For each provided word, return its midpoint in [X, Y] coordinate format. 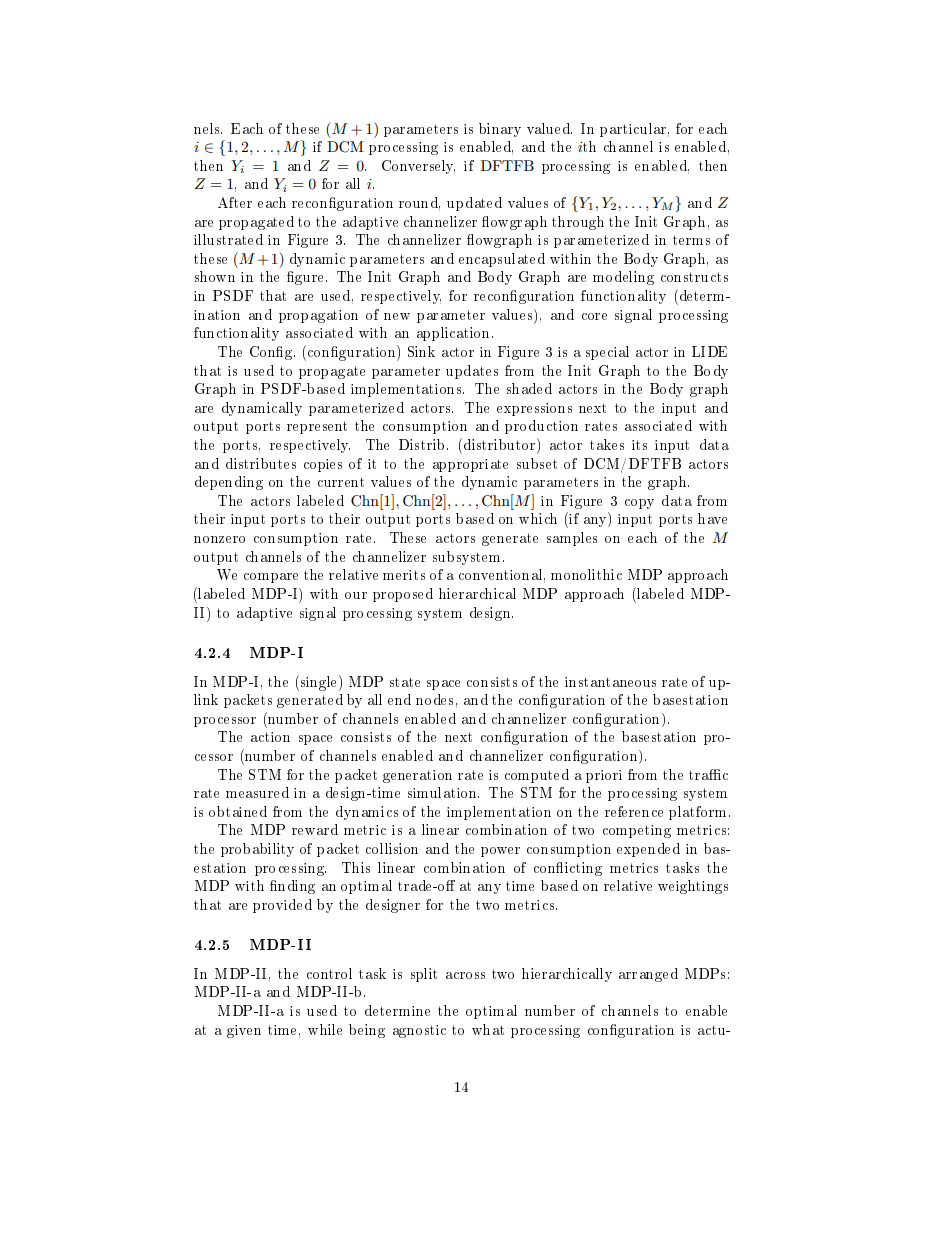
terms [691, 240]
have [712, 518]
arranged [648, 975]
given [244, 1031]
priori [604, 776]
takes [607, 444]
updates [472, 372]
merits [404, 575]
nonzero [219, 539]
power [500, 852]
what [488, 1029]
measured [257, 792]
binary [500, 130]
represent [317, 427]
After [235, 202]
